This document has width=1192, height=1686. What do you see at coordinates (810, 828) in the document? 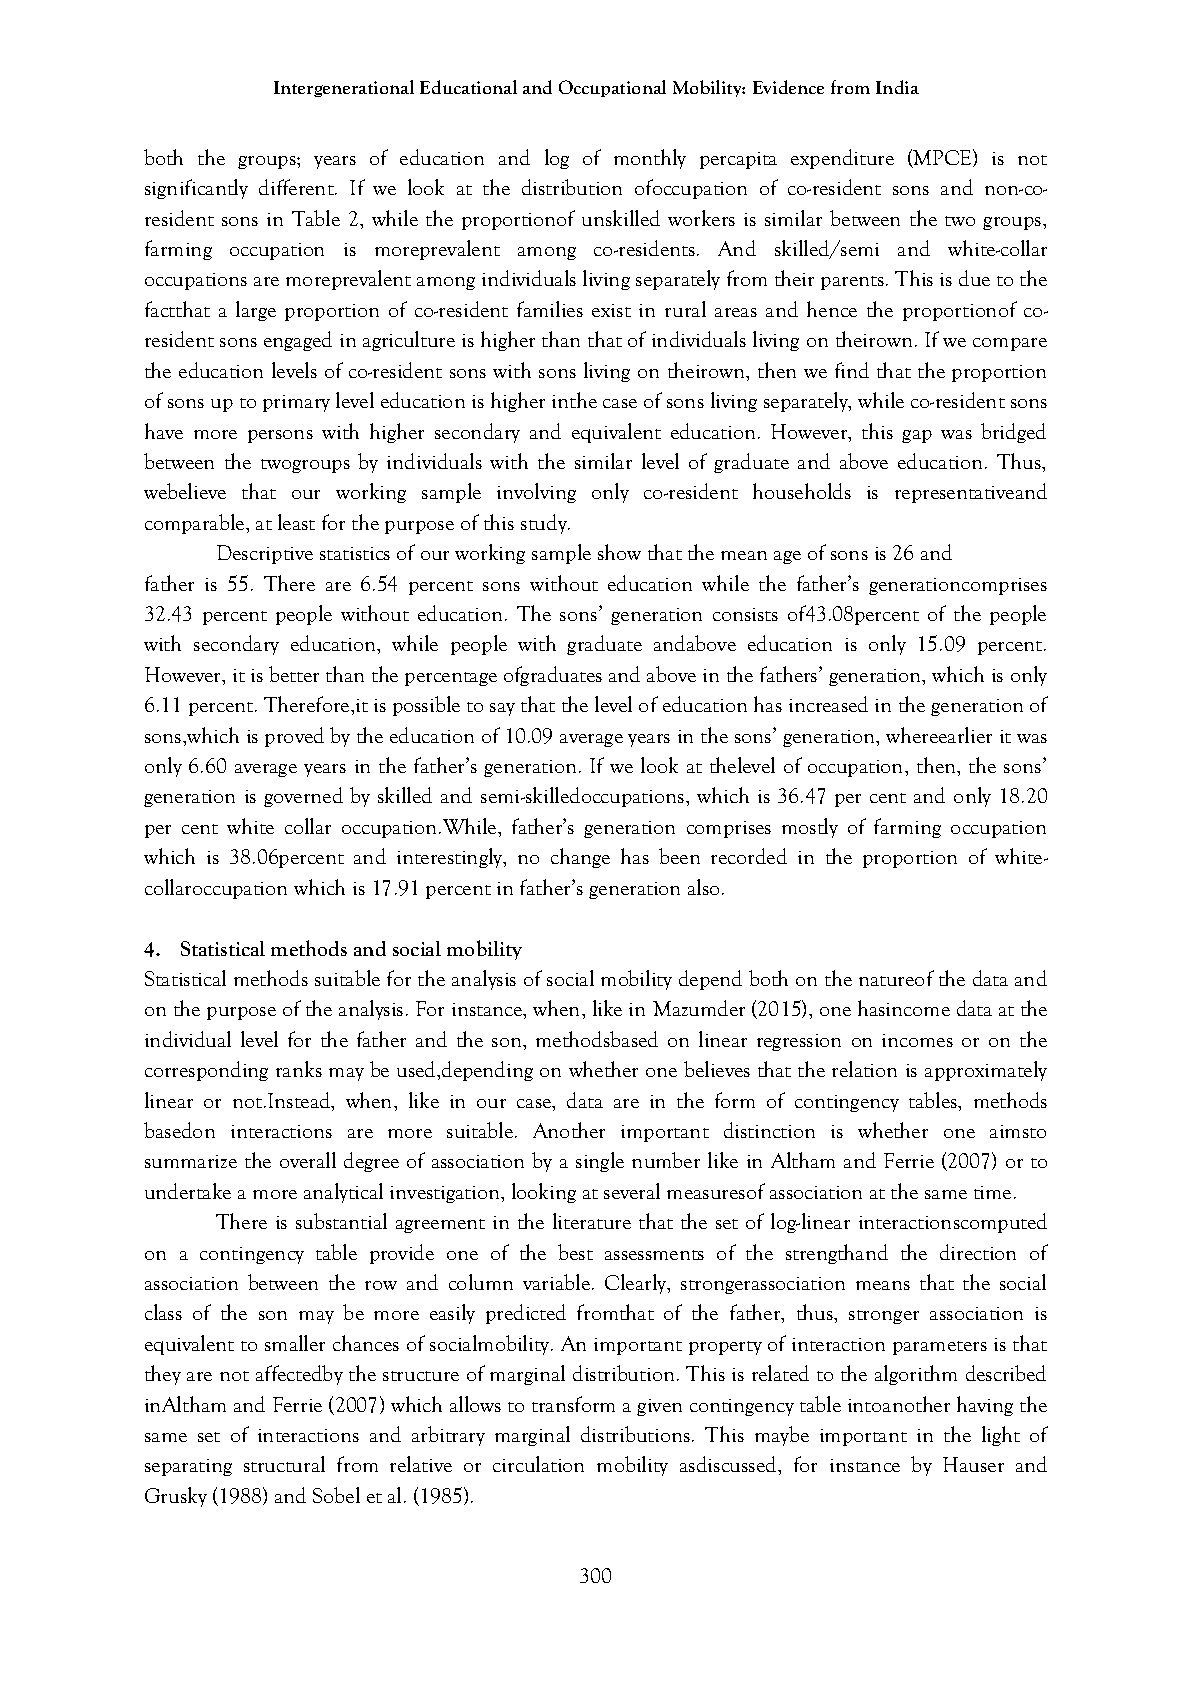
I see `mostly` at bounding box center [810, 828].
